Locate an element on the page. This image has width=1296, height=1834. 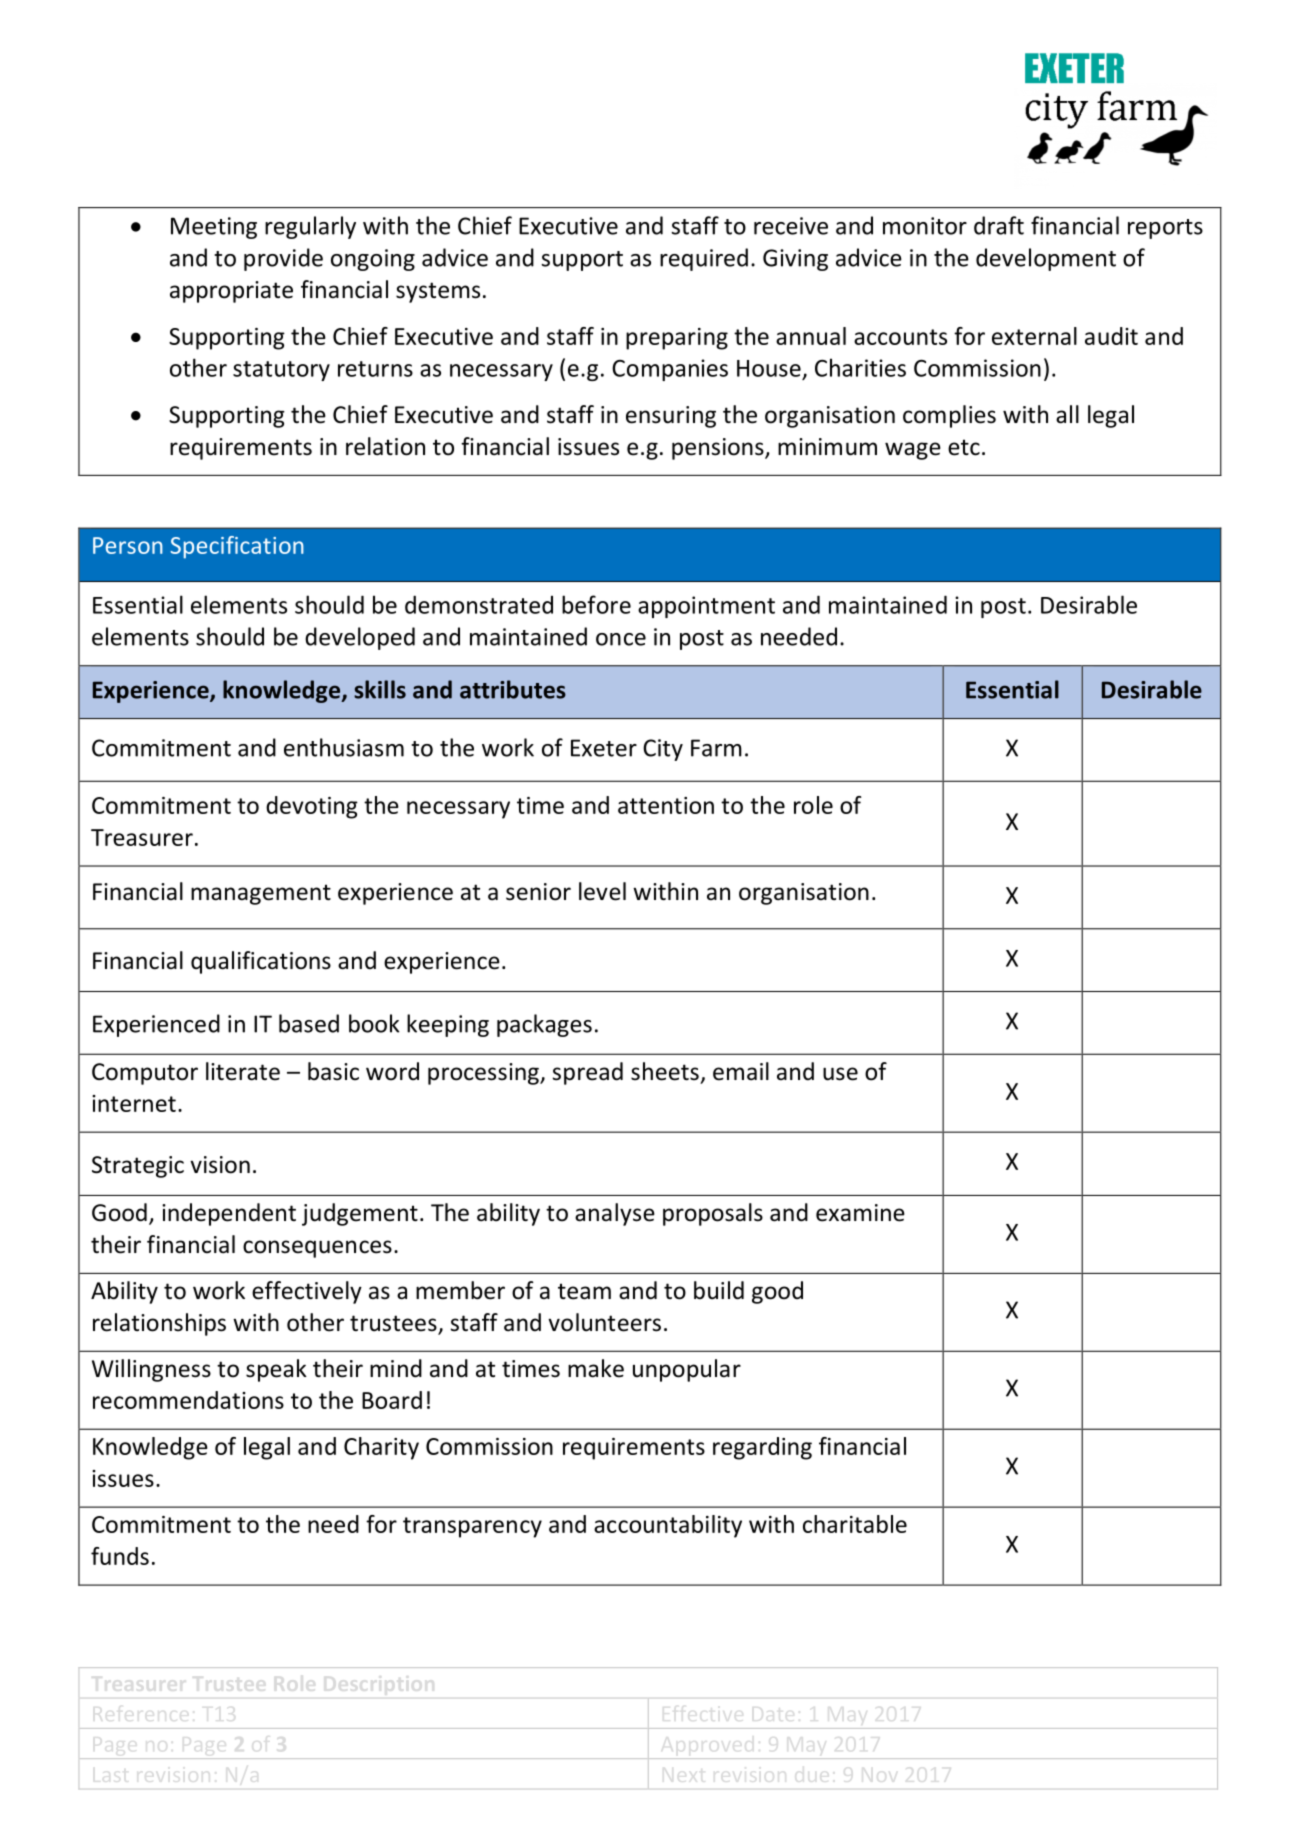
funds is located at coordinates (120, 1556).
